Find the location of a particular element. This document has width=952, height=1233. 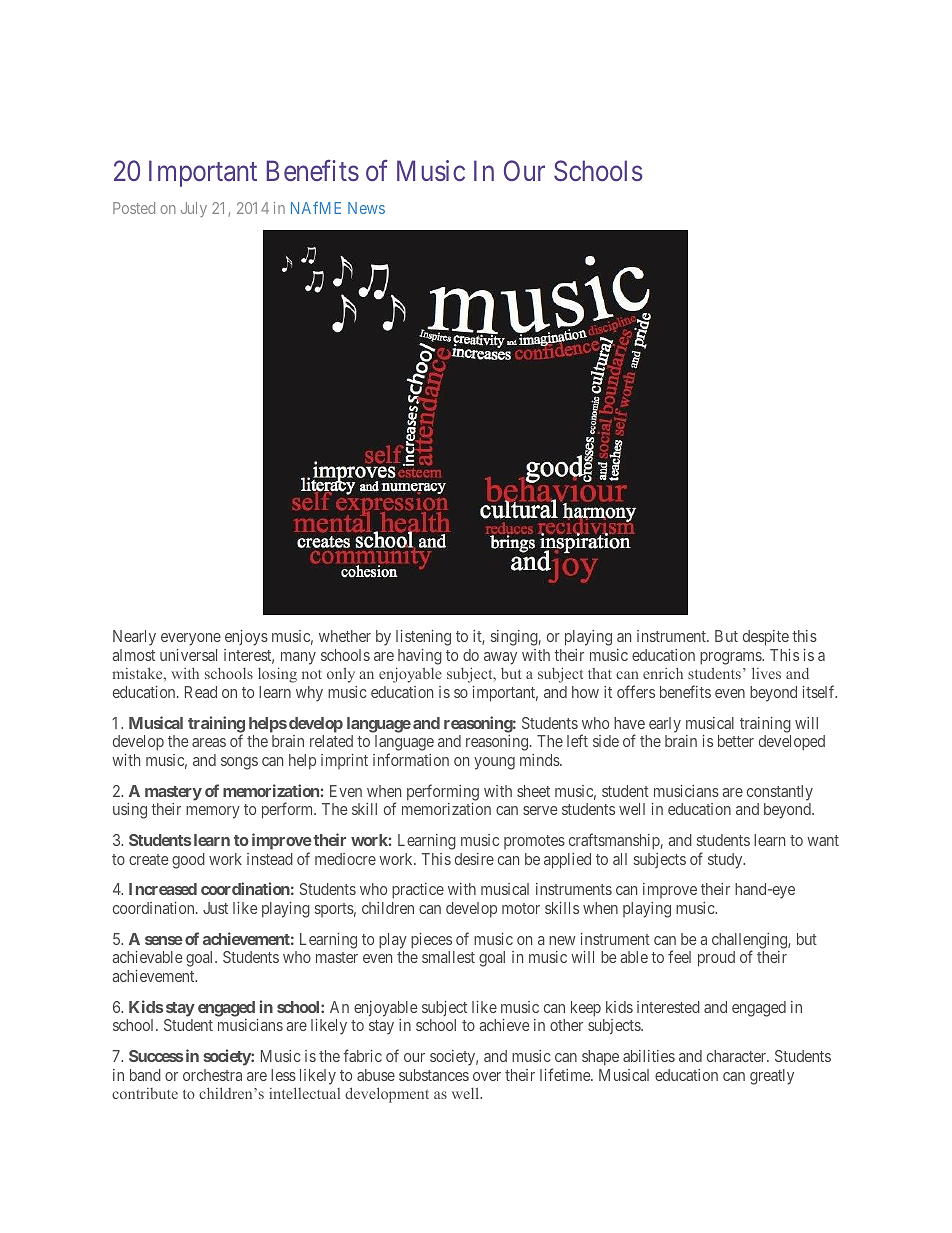

character is located at coordinates (738, 1056).
